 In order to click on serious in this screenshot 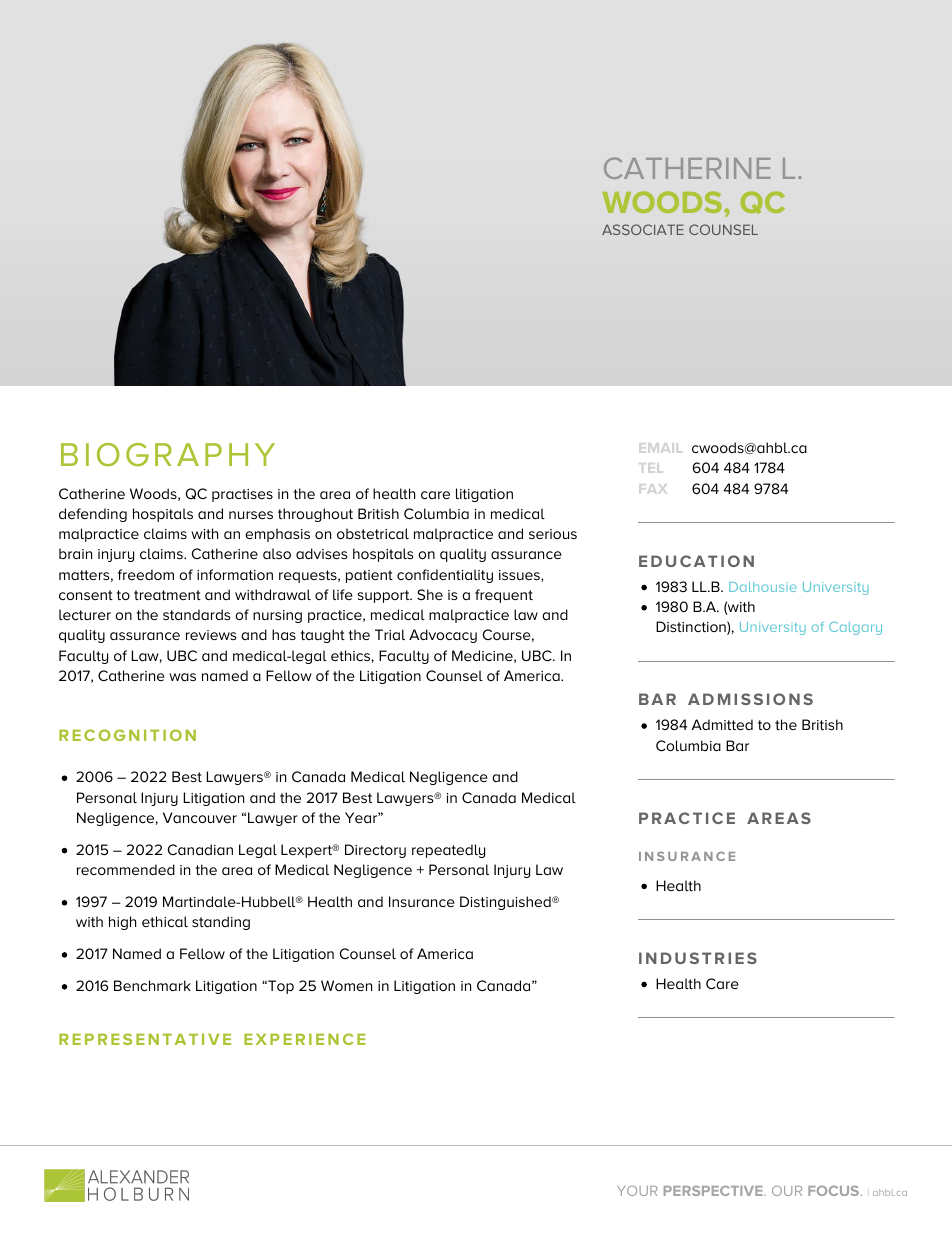, I will do `click(553, 534)`.
